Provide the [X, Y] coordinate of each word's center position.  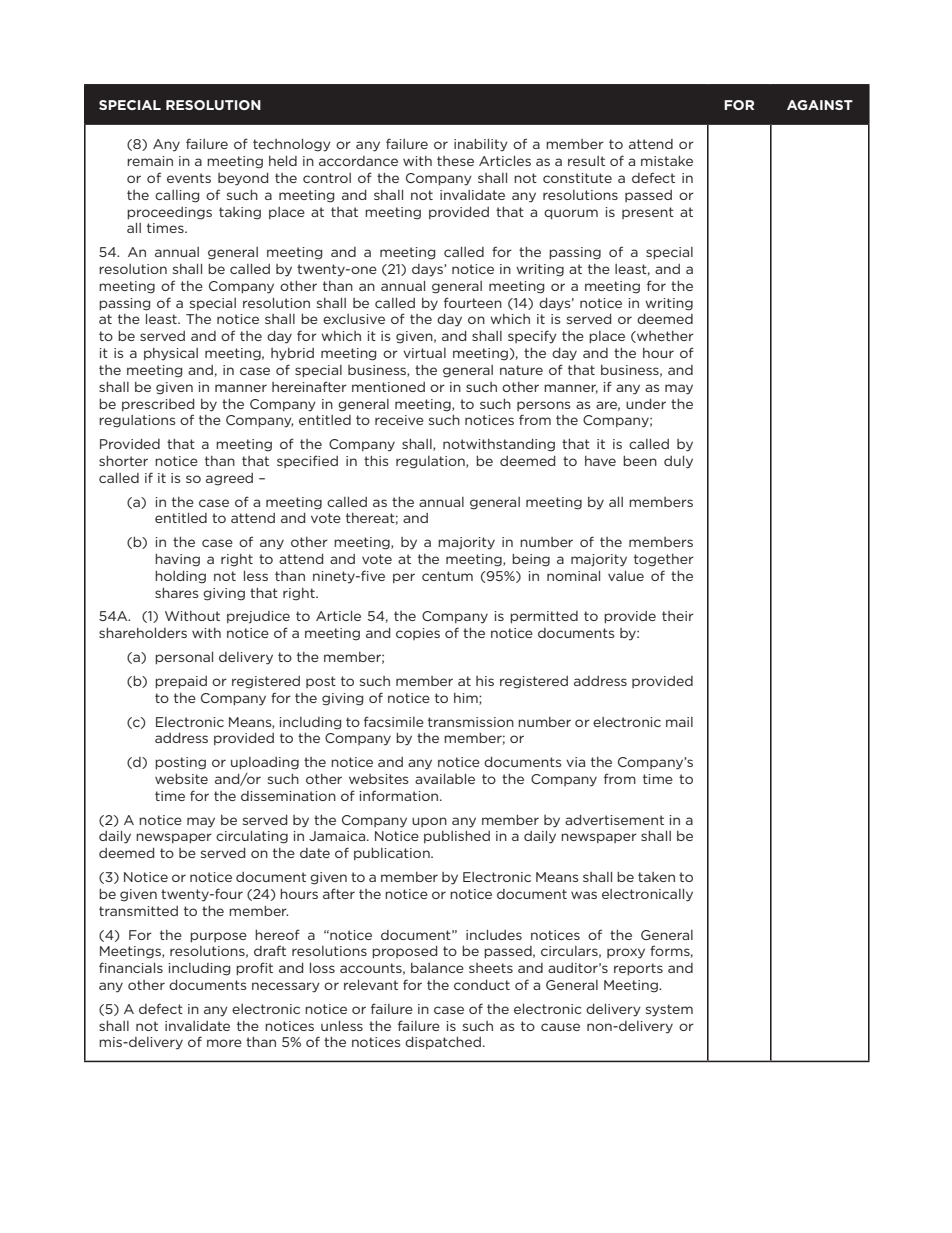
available [445, 779]
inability [481, 145]
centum [447, 576]
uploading [265, 763]
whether [664, 337]
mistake [667, 161]
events [189, 178]
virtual [424, 353]
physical [171, 354]
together [664, 560]
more [224, 1043]
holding [180, 577]
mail [679, 722]
